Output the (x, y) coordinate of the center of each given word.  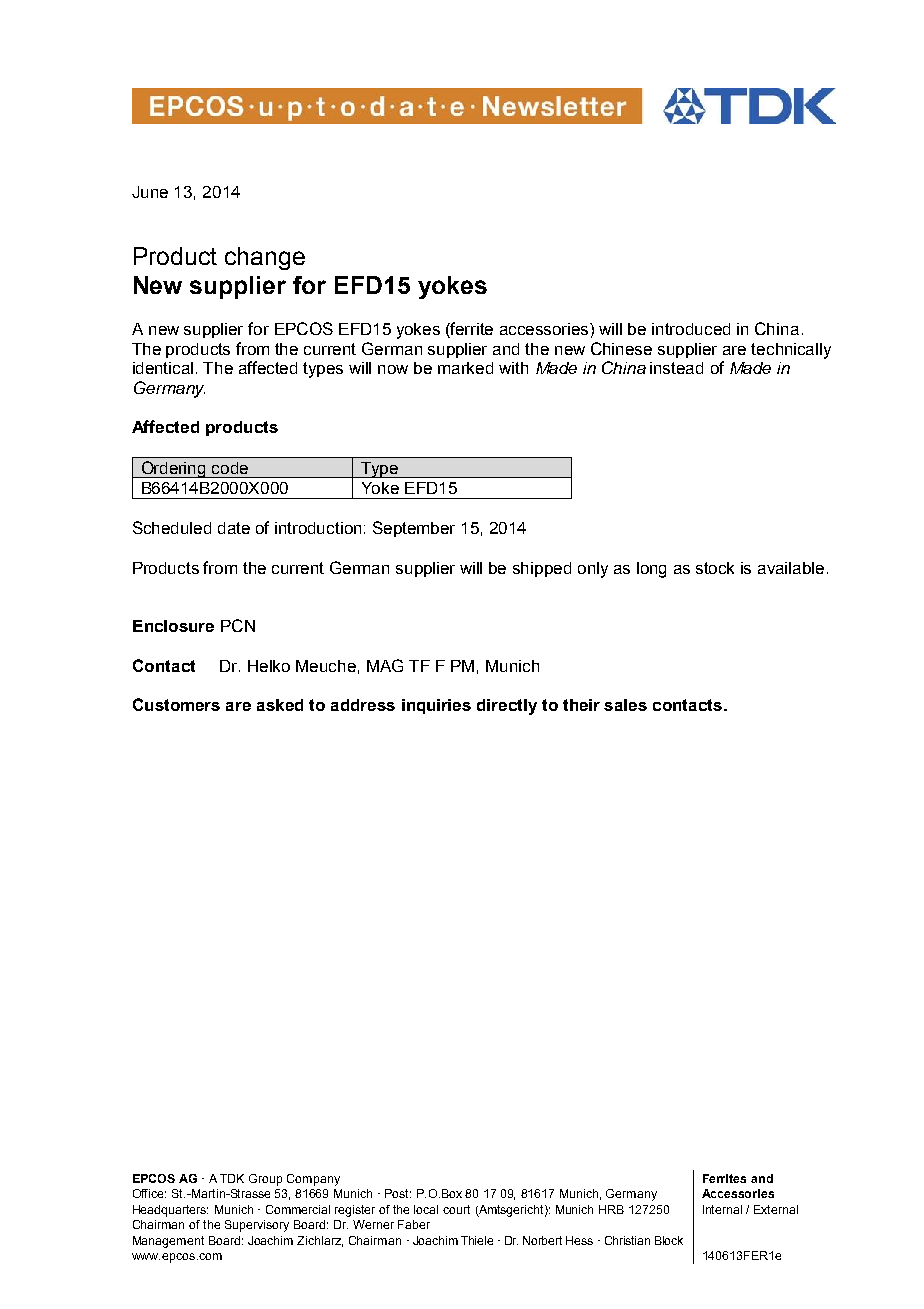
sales (625, 705)
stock (715, 568)
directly (507, 707)
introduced (691, 329)
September (414, 529)
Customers (176, 704)
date (234, 528)
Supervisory (257, 1226)
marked (465, 368)
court (456, 1209)
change (265, 258)
